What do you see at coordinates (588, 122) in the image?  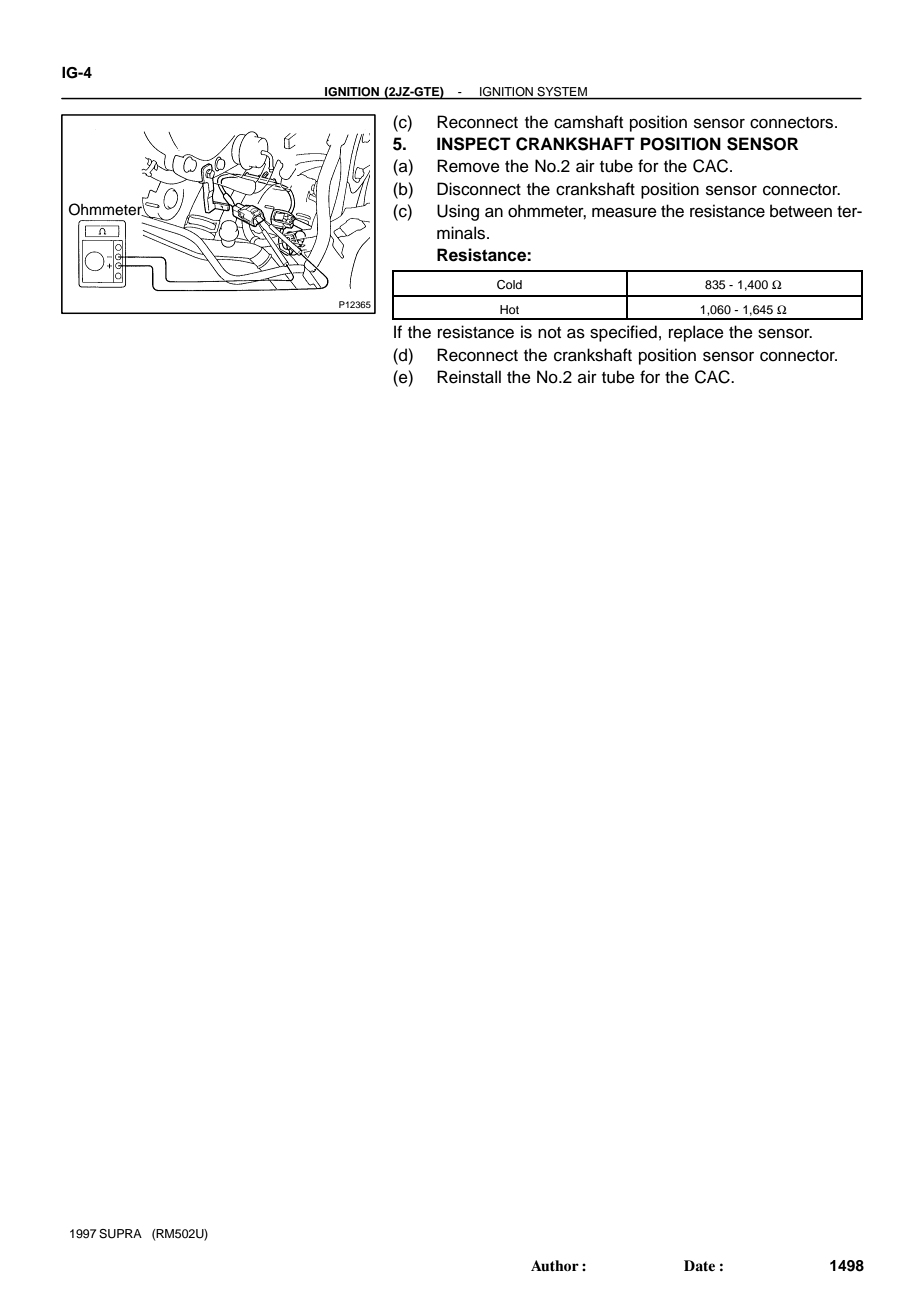 I see `camshaft` at bounding box center [588, 122].
